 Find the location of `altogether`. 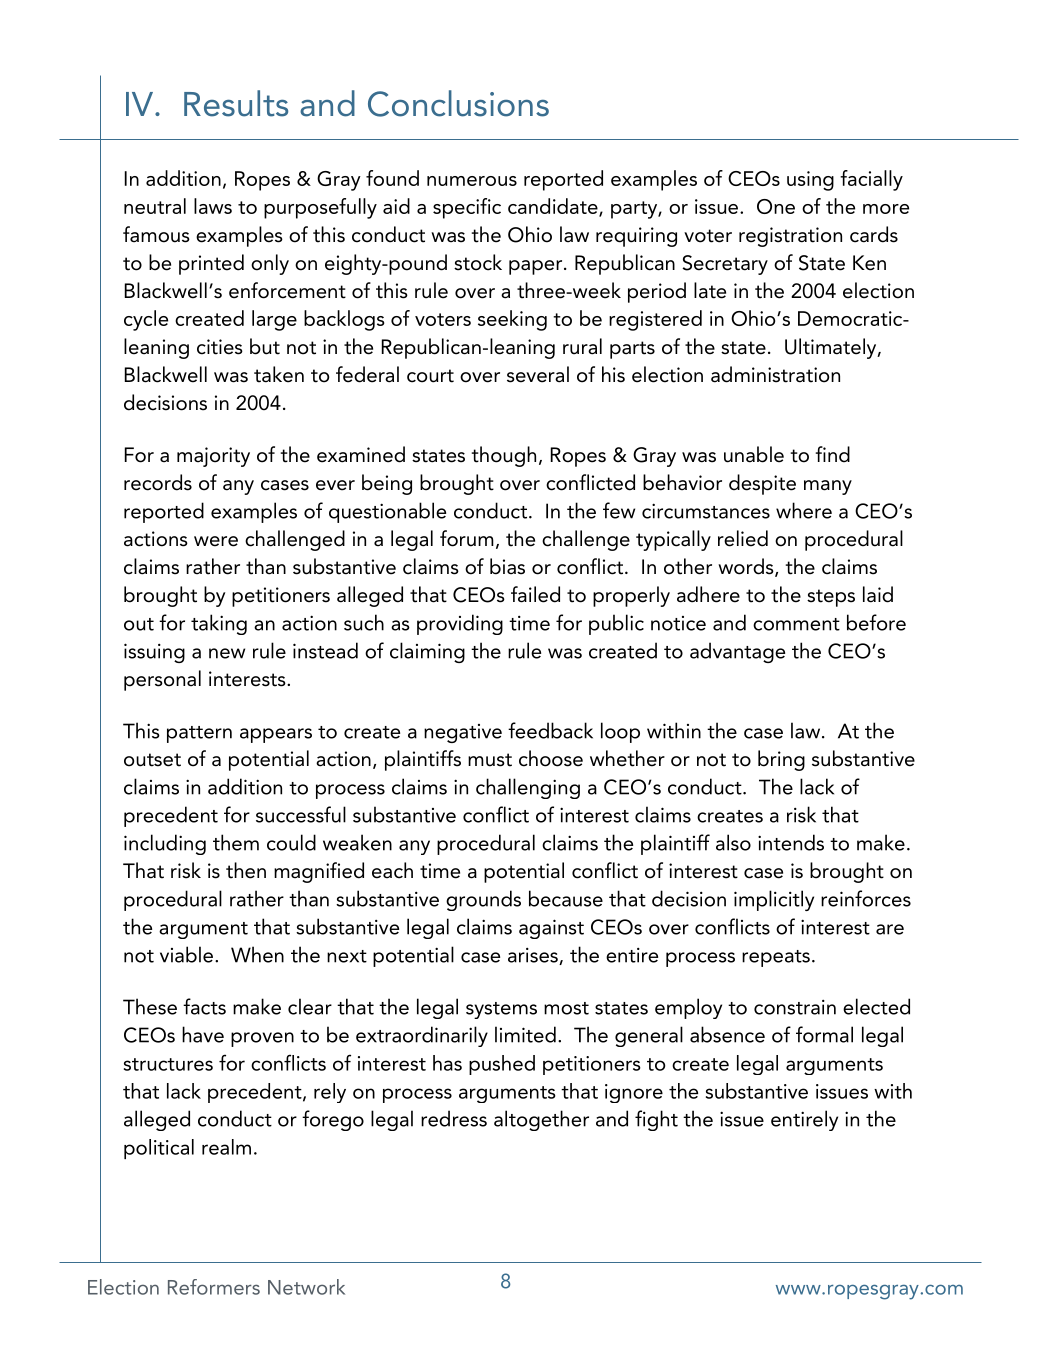

altogether is located at coordinates (541, 1120).
